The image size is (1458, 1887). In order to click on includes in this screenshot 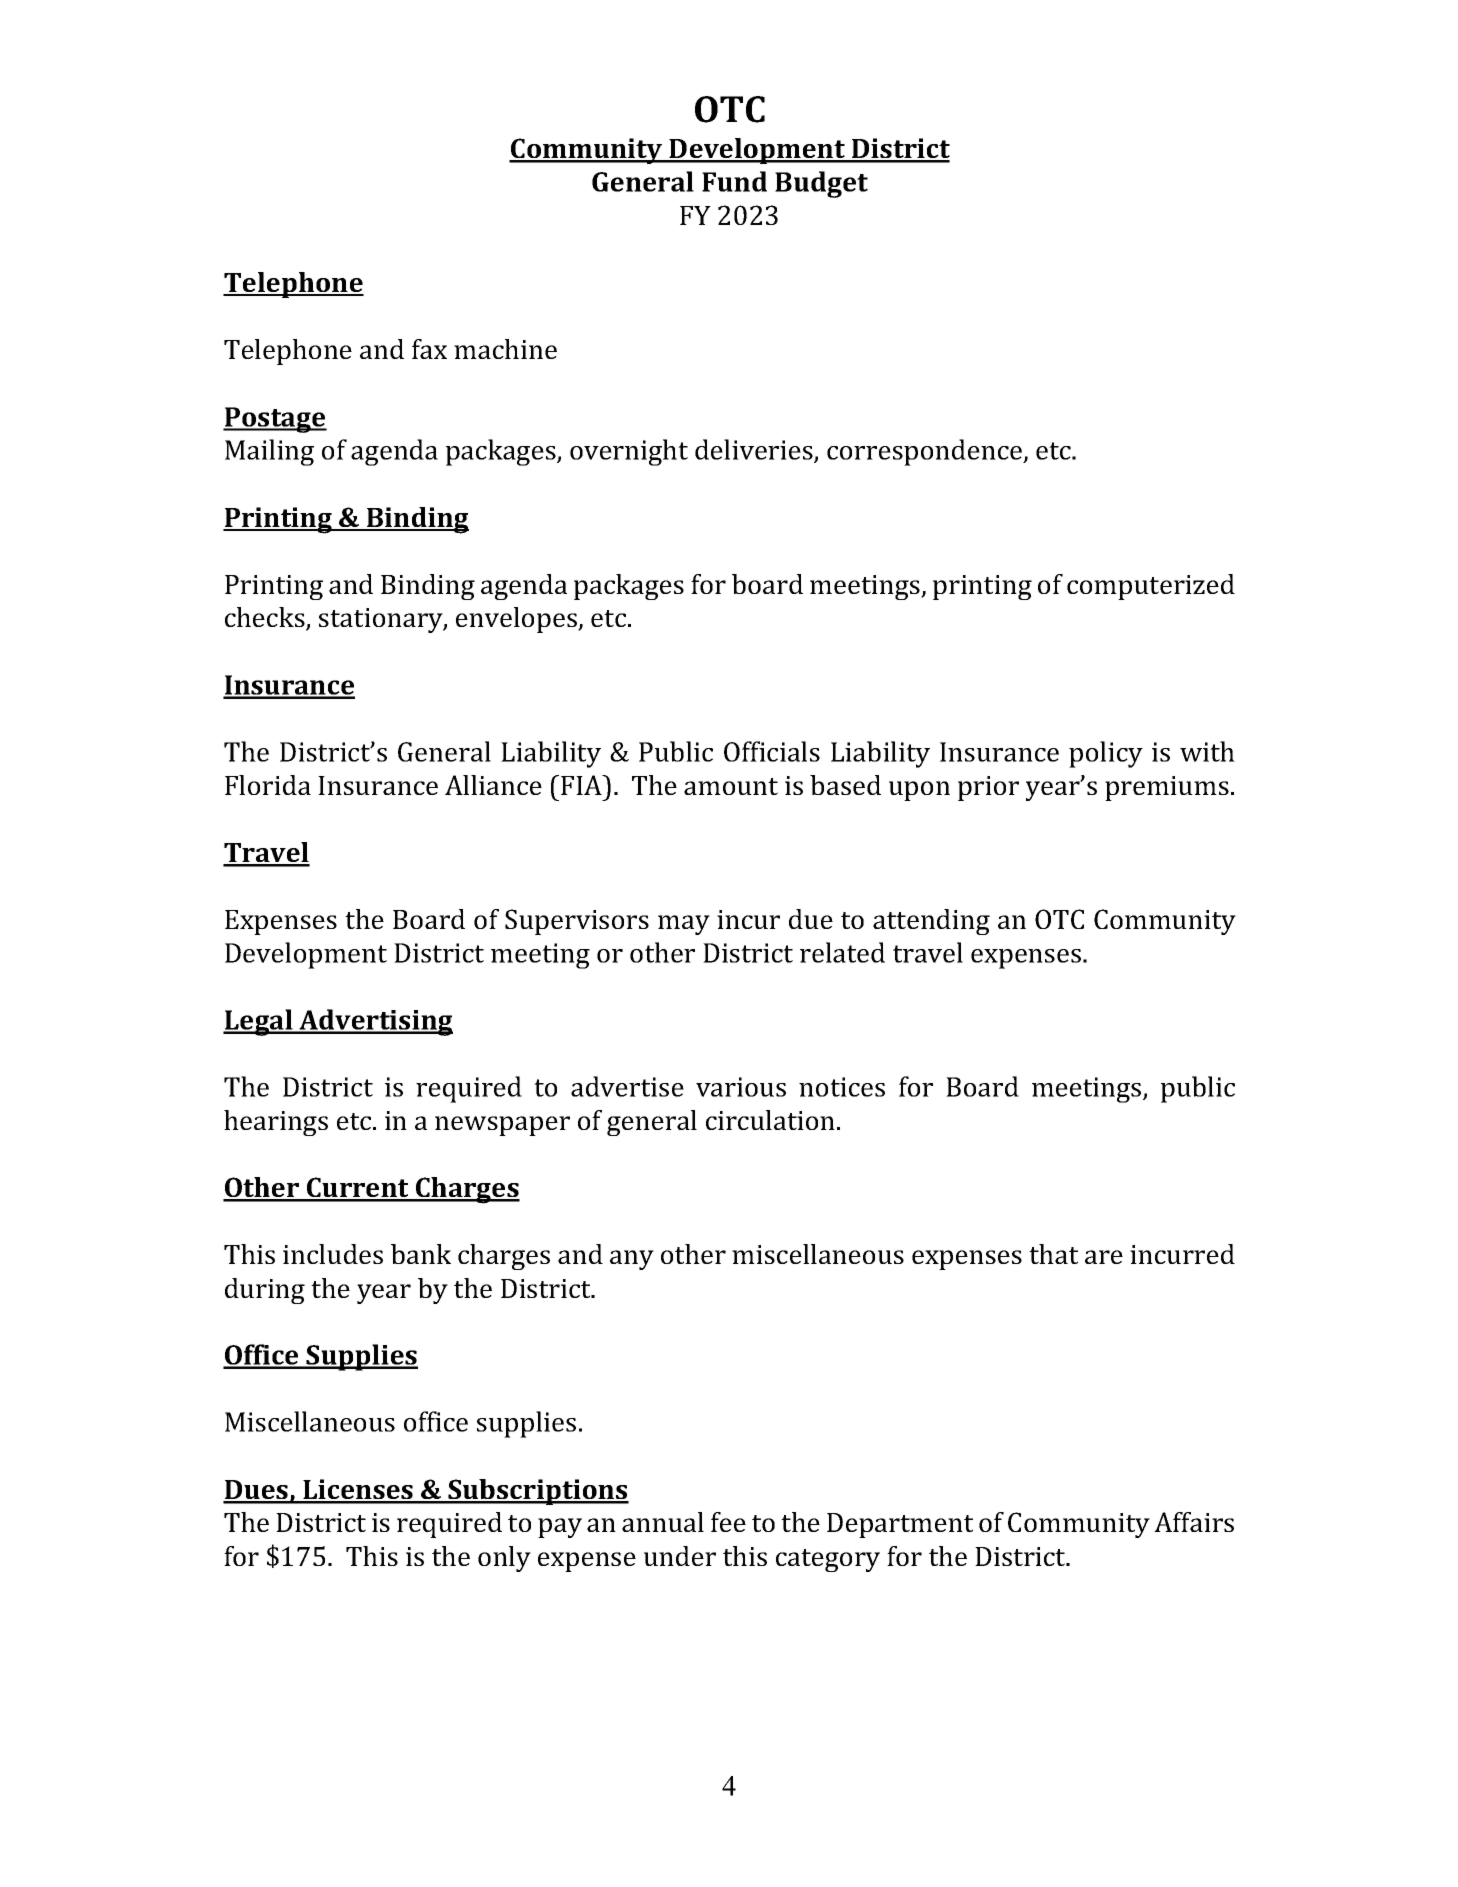, I will do `click(333, 1254)`.
